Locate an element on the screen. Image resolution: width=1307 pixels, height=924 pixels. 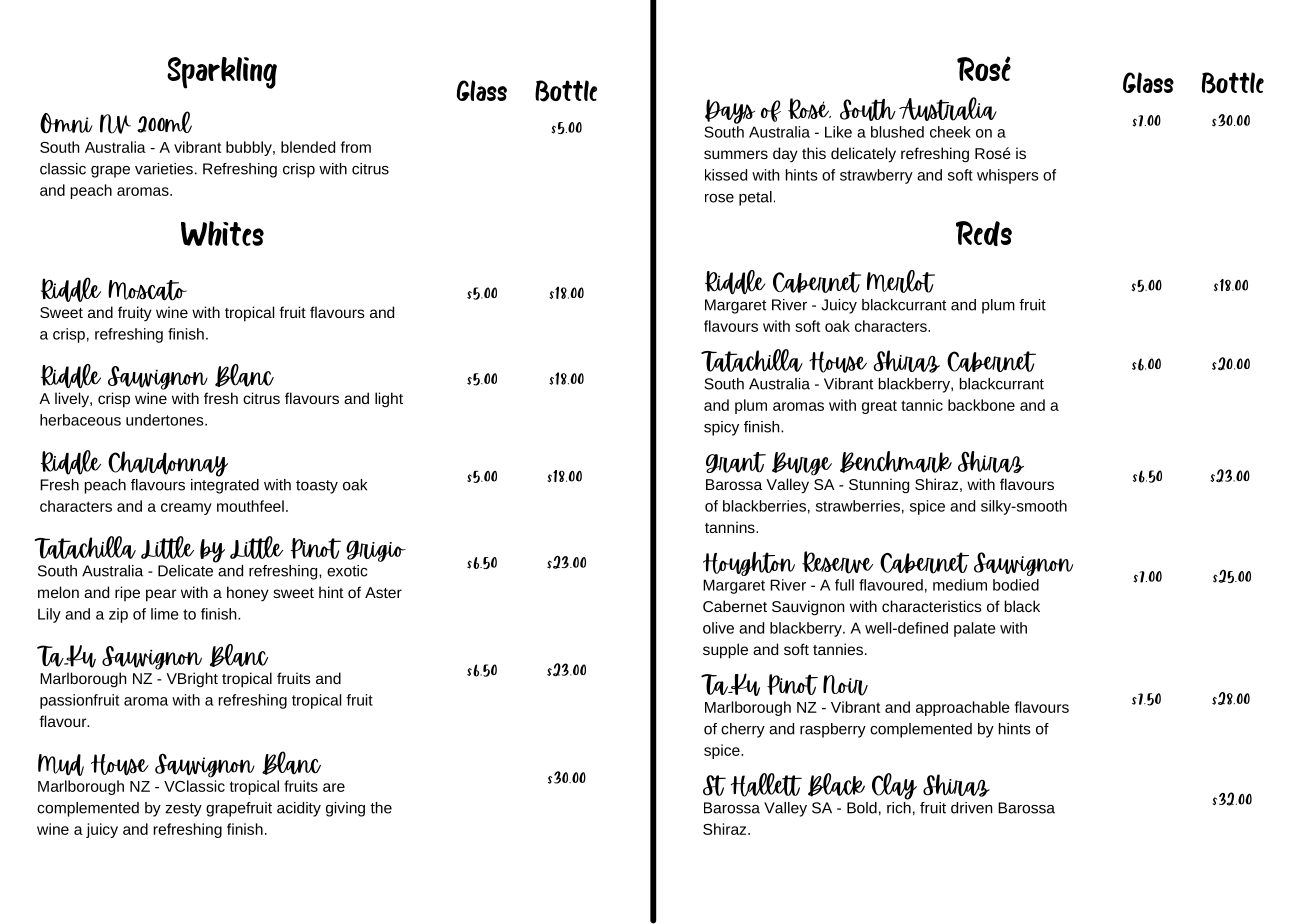
lime is located at coordinates (165, 614).
